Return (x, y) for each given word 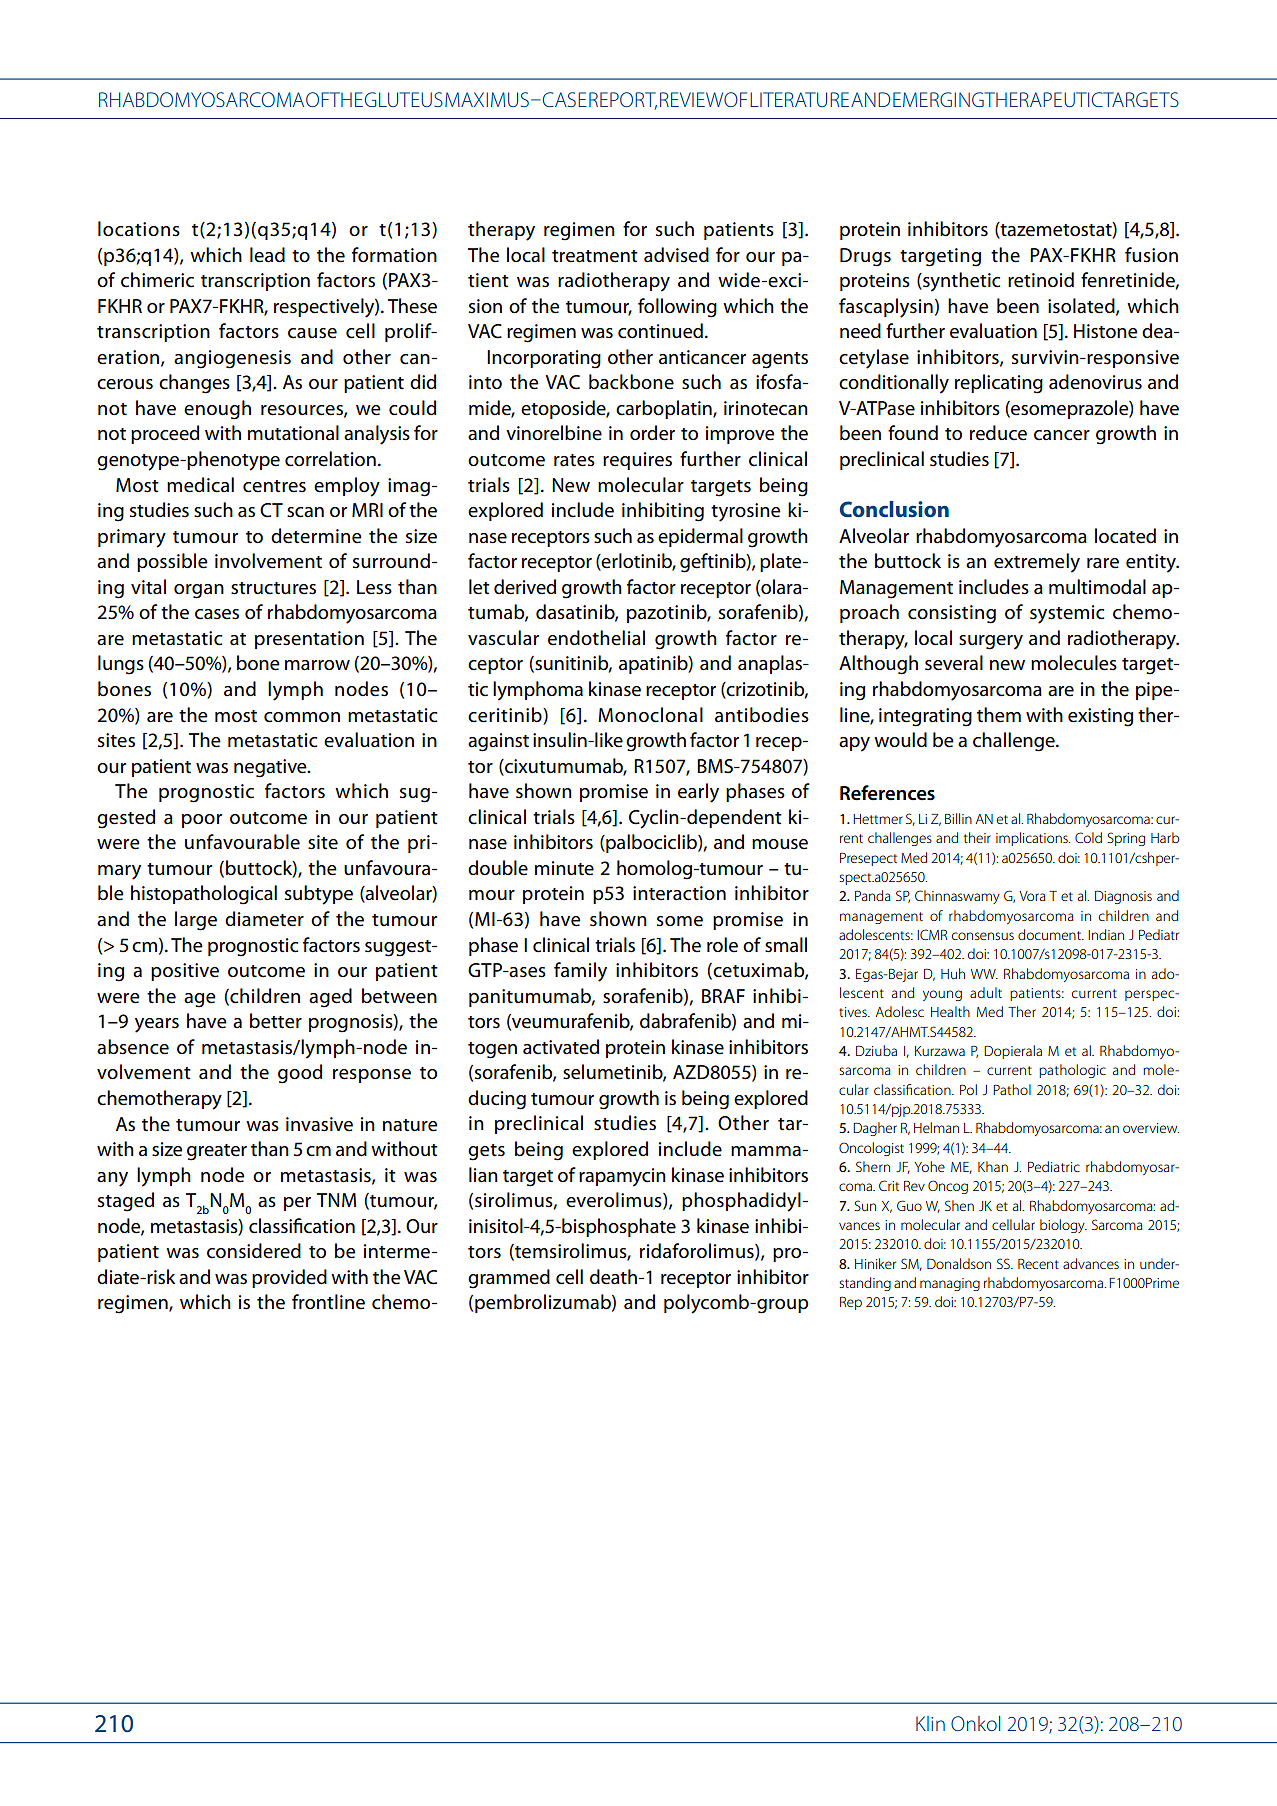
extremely (1037, 563)
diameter (264, 919)
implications (1033, 839)
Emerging (938, 99)
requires (637, 461)
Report (623, 101)
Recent (1038, 1264)
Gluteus (404, 99)
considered (254, 1251)
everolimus (615, 1201)
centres (274, 486)
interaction (679, 893)
